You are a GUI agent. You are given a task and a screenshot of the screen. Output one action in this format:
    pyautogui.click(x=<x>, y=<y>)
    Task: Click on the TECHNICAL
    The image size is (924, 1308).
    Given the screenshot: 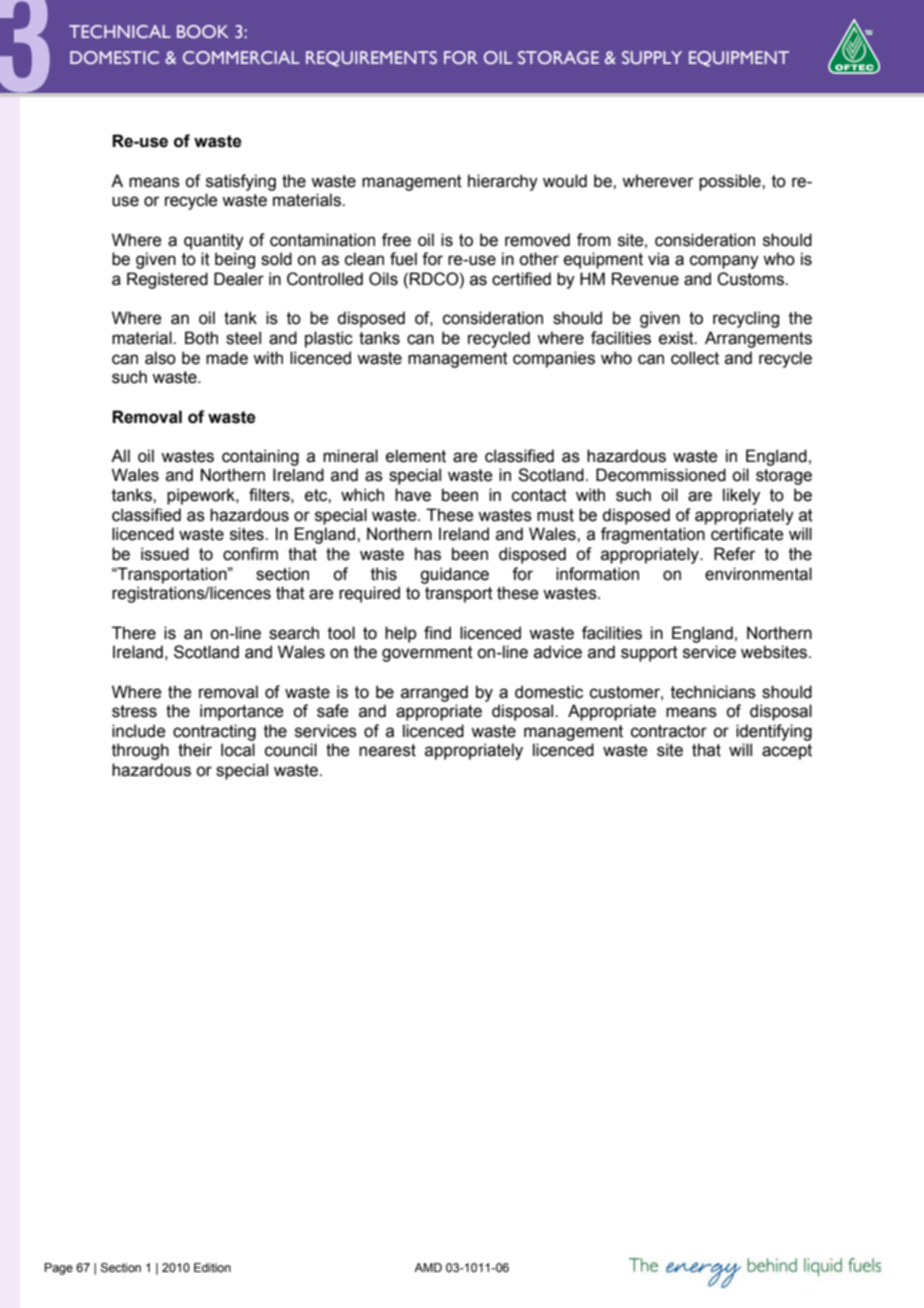 What is the action you would take?
    pyautogui.click(x=120, y=31)
